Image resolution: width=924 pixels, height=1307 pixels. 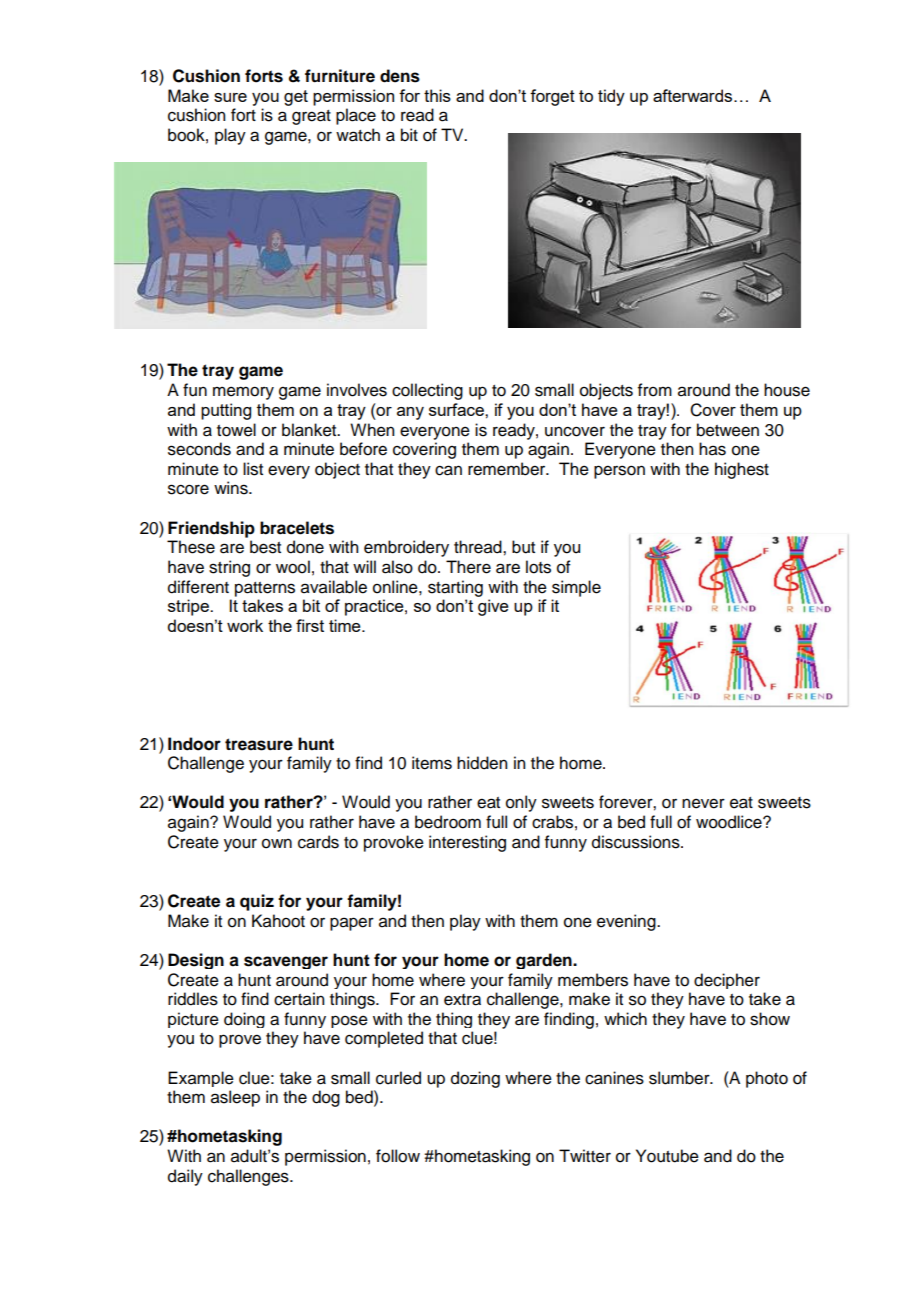 I want to click on give, so click(x=493, y=607).
